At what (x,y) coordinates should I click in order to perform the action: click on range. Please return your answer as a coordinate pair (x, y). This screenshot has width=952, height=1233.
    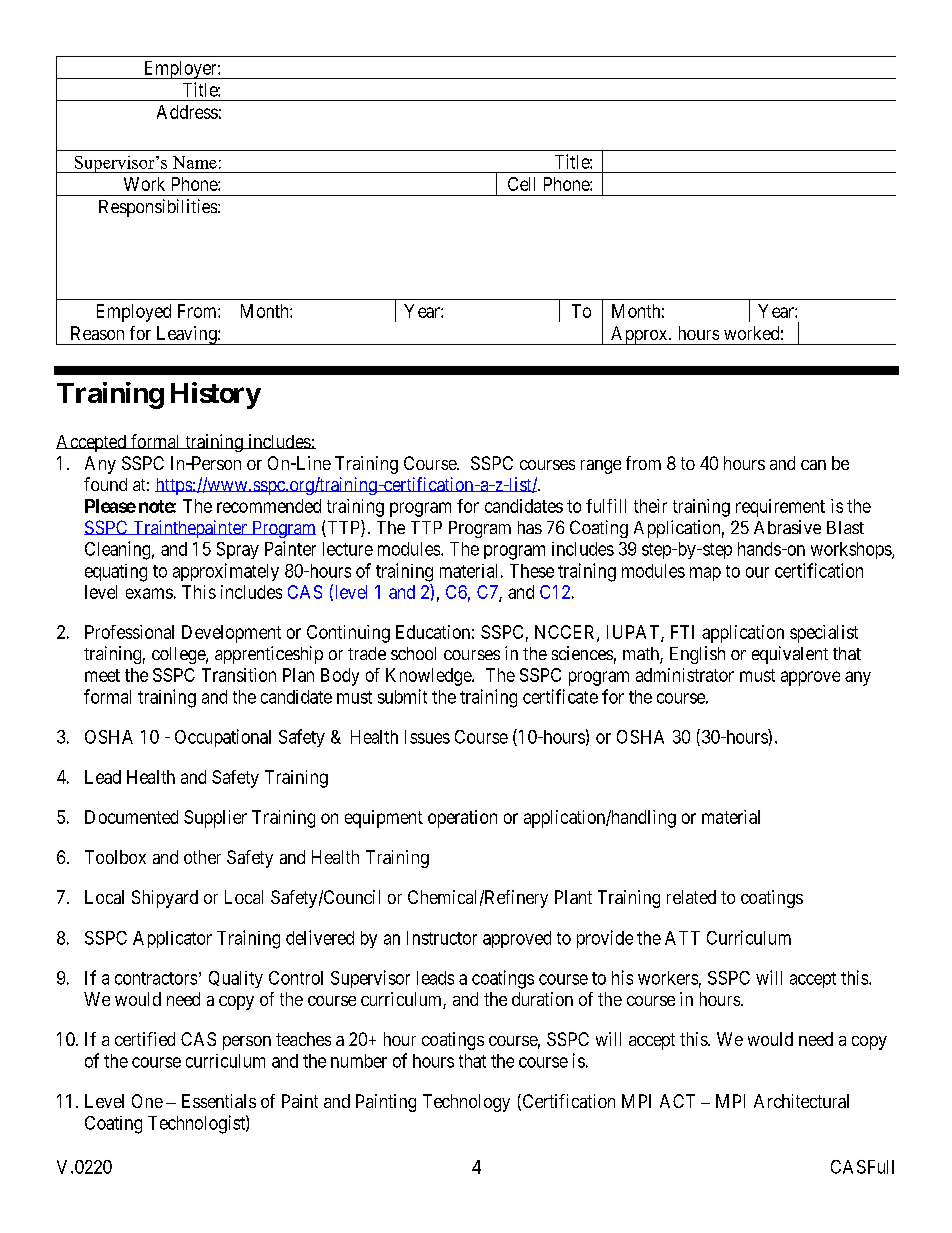
    Looking at the image, I should click on (601, 467).
